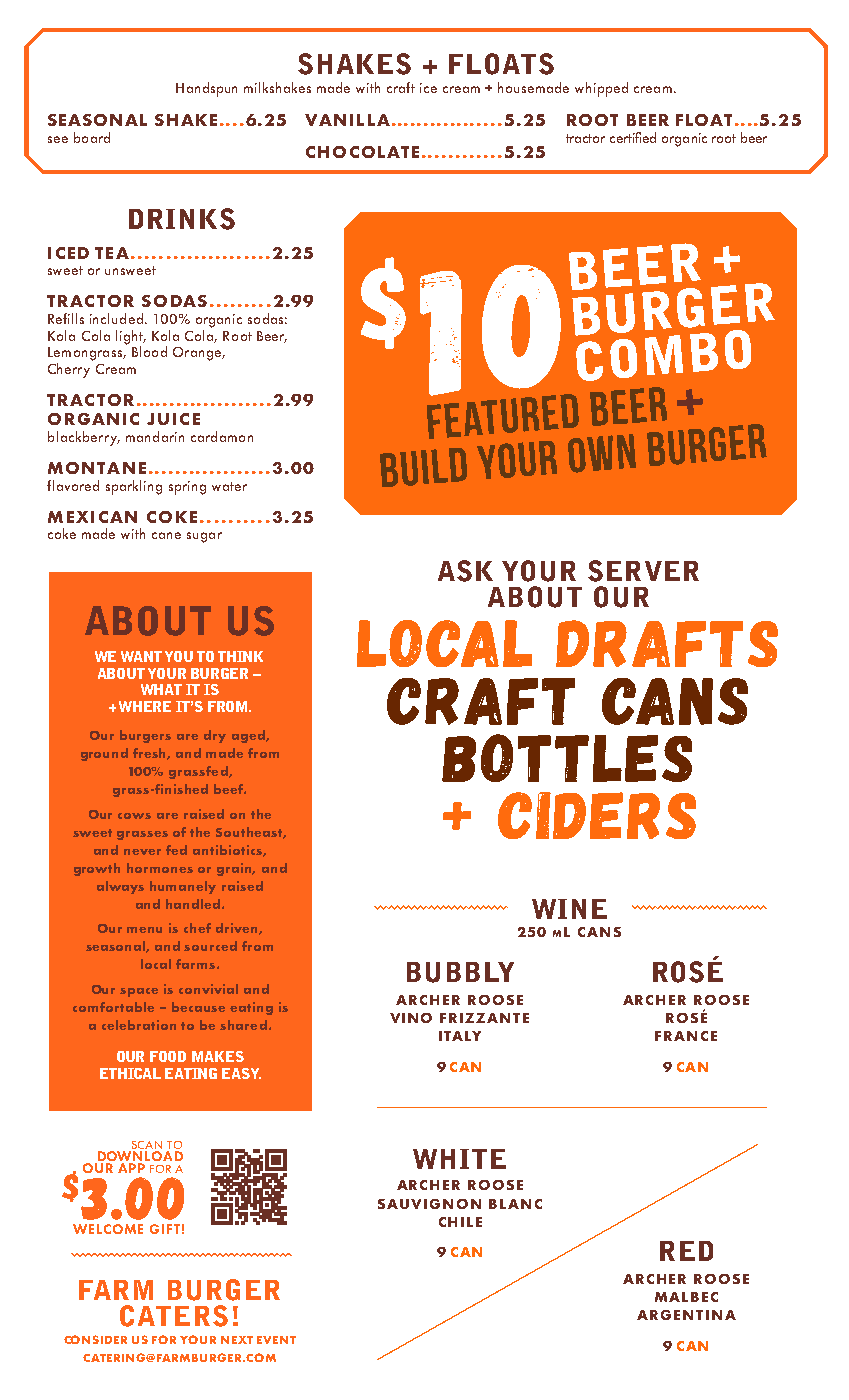  What do you see at coordinates (206, 89) in the screenshot?
I see `Handspun` at bounding box center [206, 89].
